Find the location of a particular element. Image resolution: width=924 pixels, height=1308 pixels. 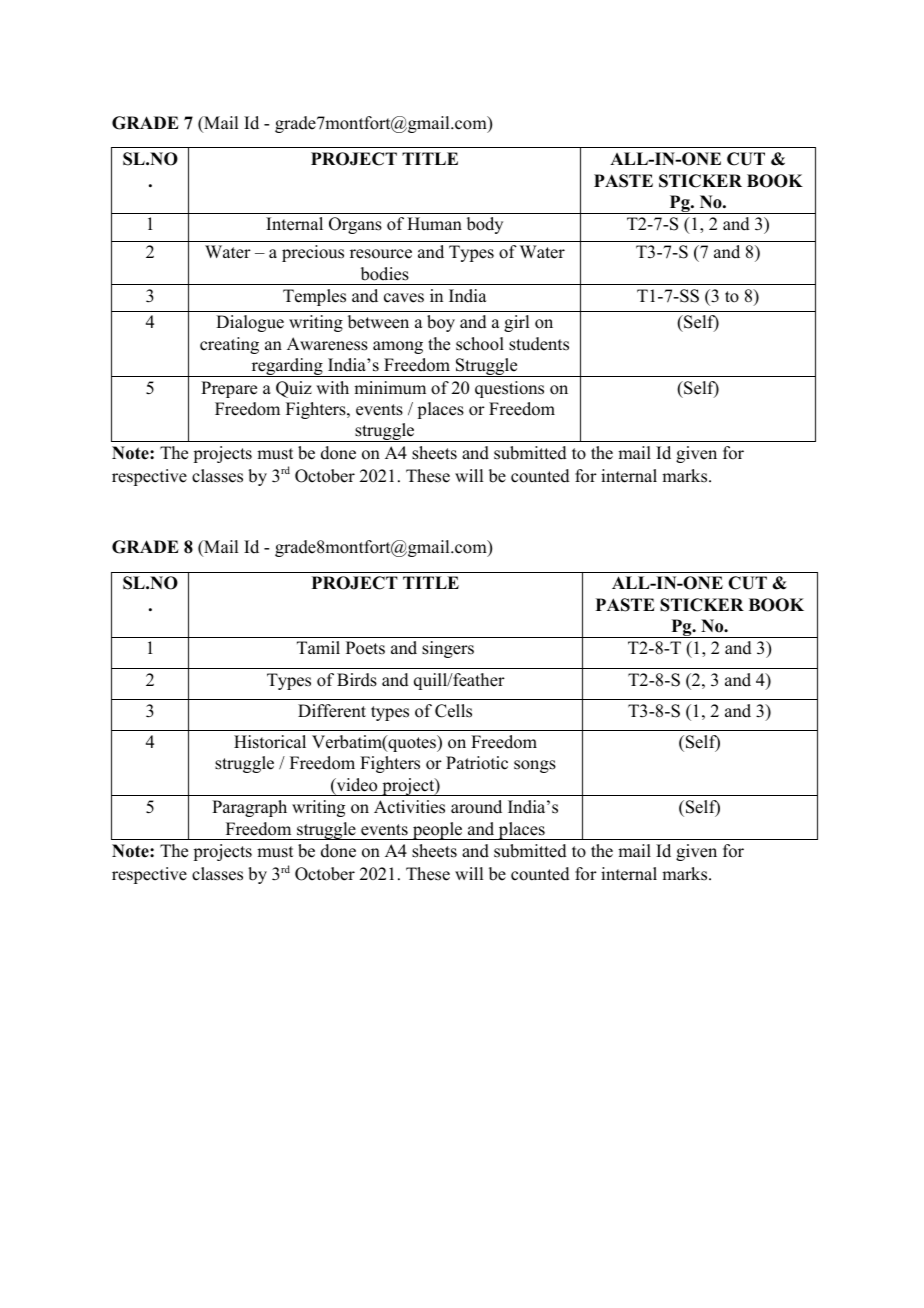

Tamil is located at coordinates (318, 647).
